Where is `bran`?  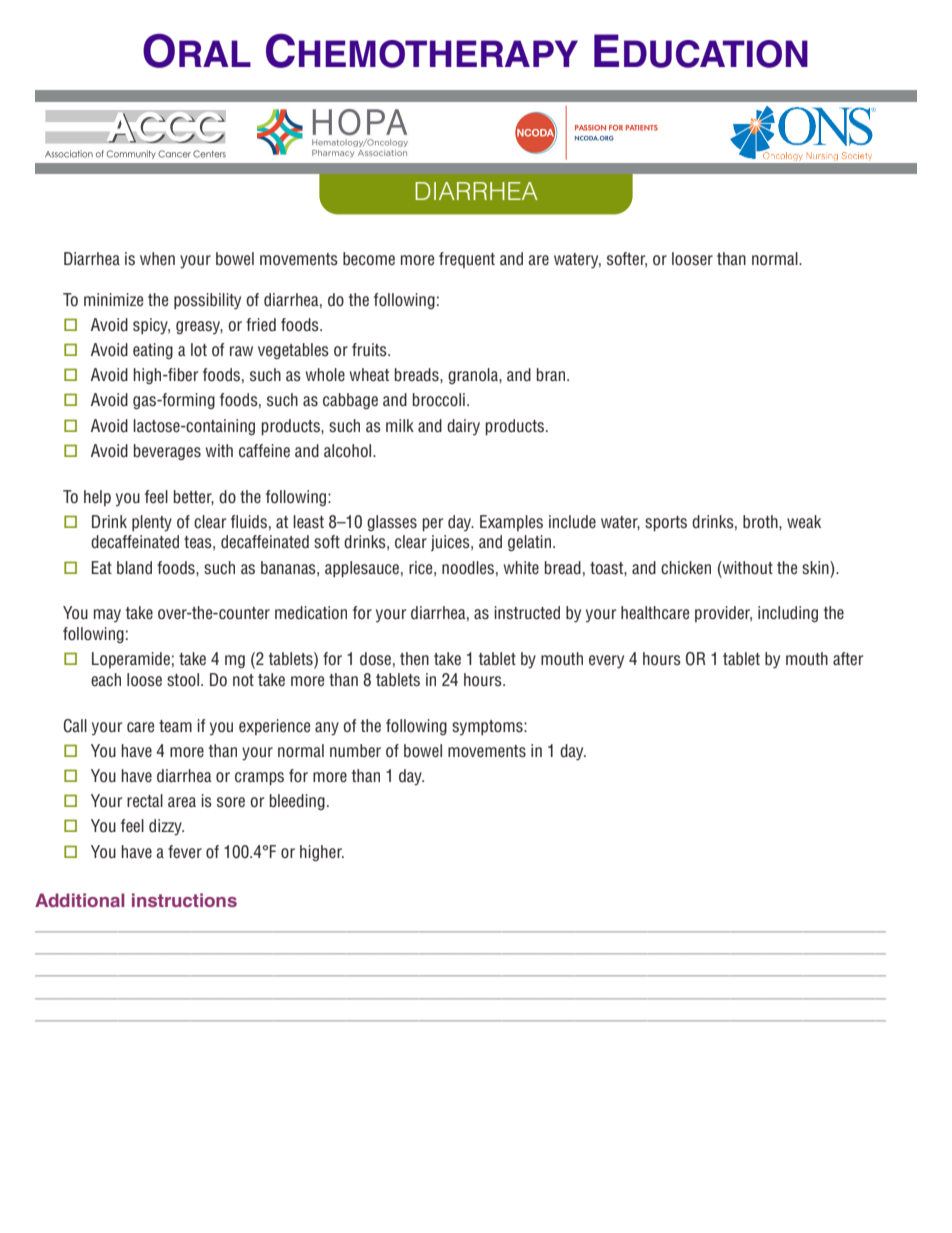
bran is located at coordinates (552, 375).
